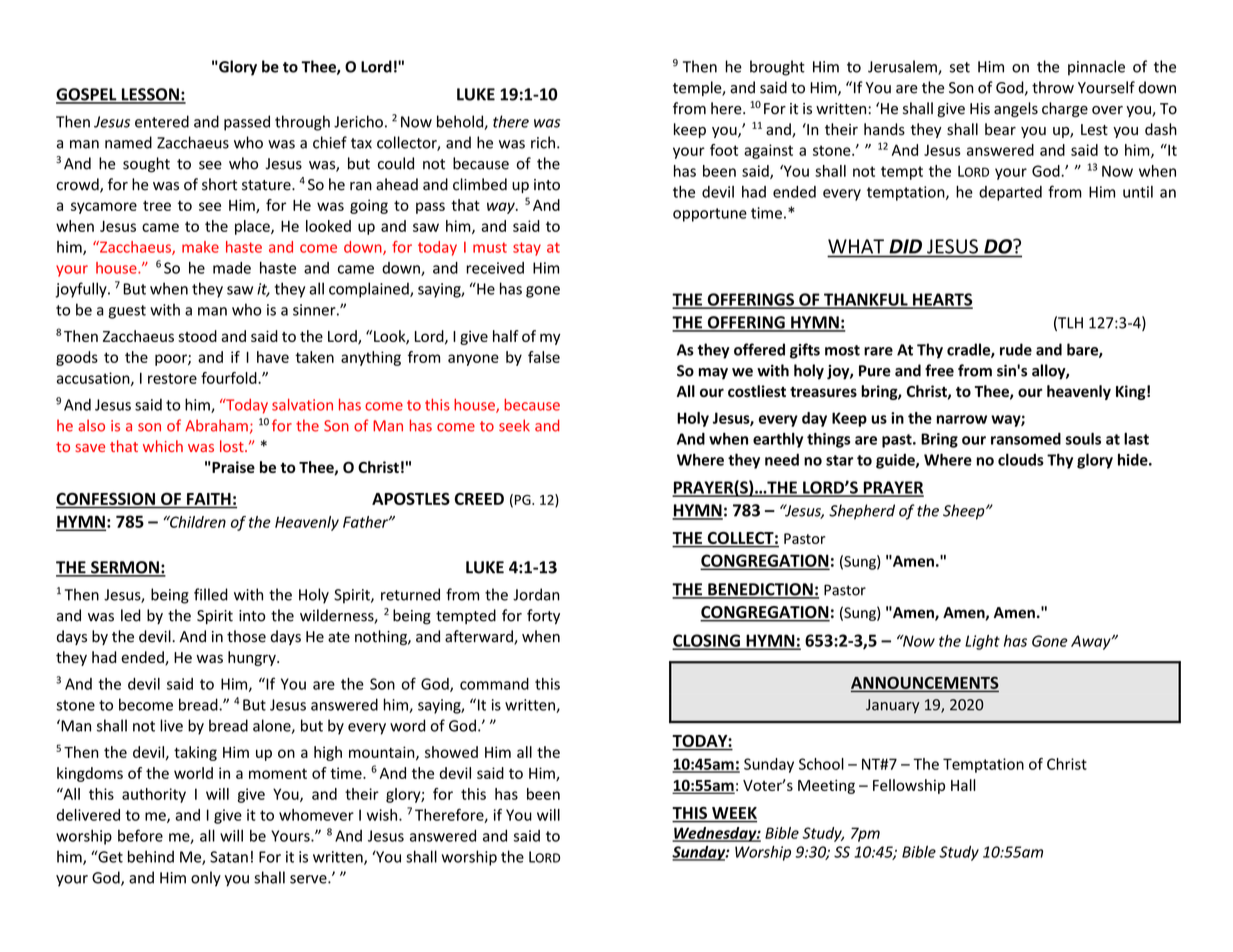 This document has width=1233, height=952. Describe the element at coordinates (150, 95) in the document. I see `LESSON` at that location.
